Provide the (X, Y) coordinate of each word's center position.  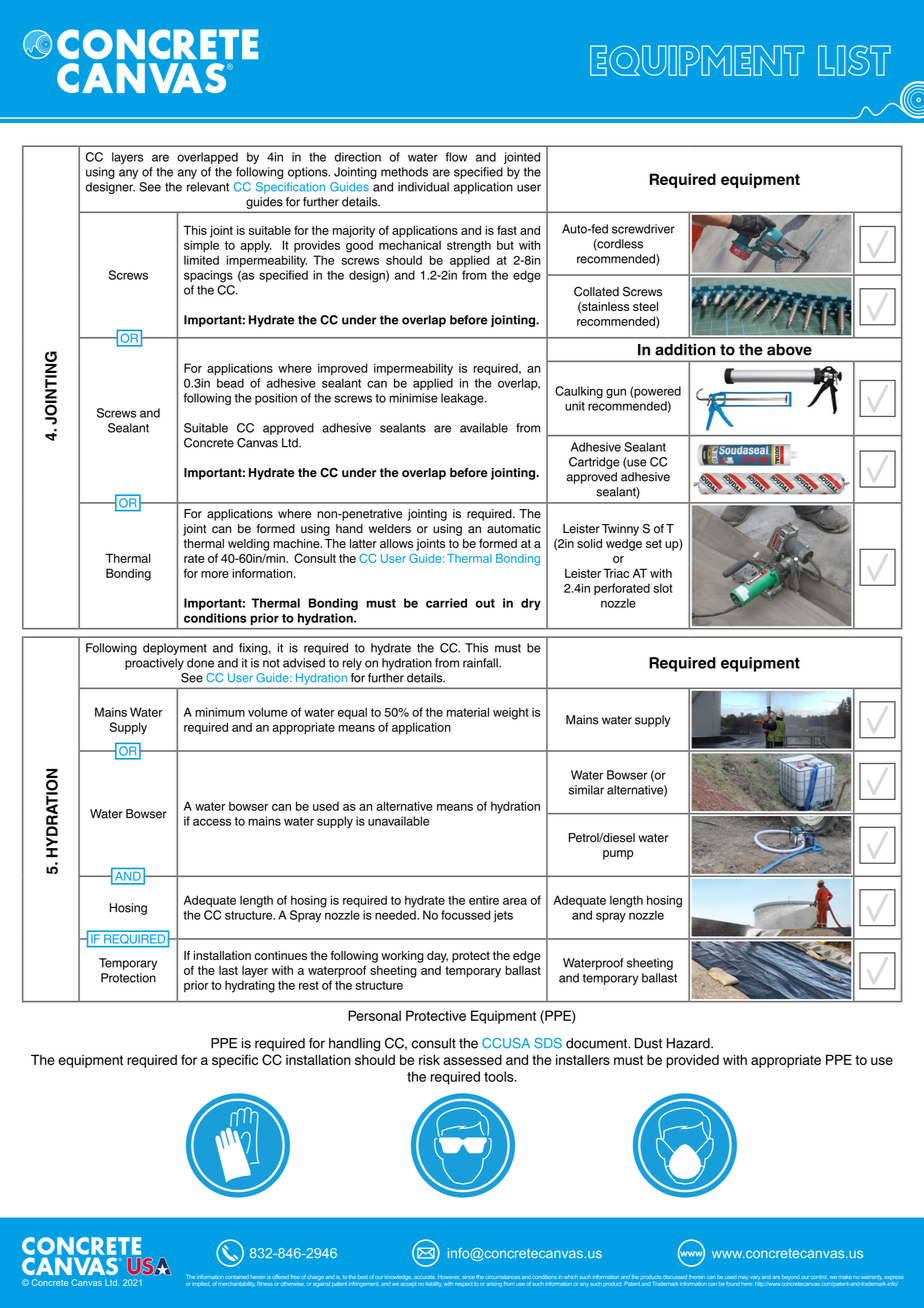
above (789, 350)
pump (618, 855)
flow (456, 157)
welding (248, 545)
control (818, 1277)
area (515, 901)
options (309, 173)
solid (589, 543)
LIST (854, 60)
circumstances (502, 1277)
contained (237, 1277)
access (212, 822)
